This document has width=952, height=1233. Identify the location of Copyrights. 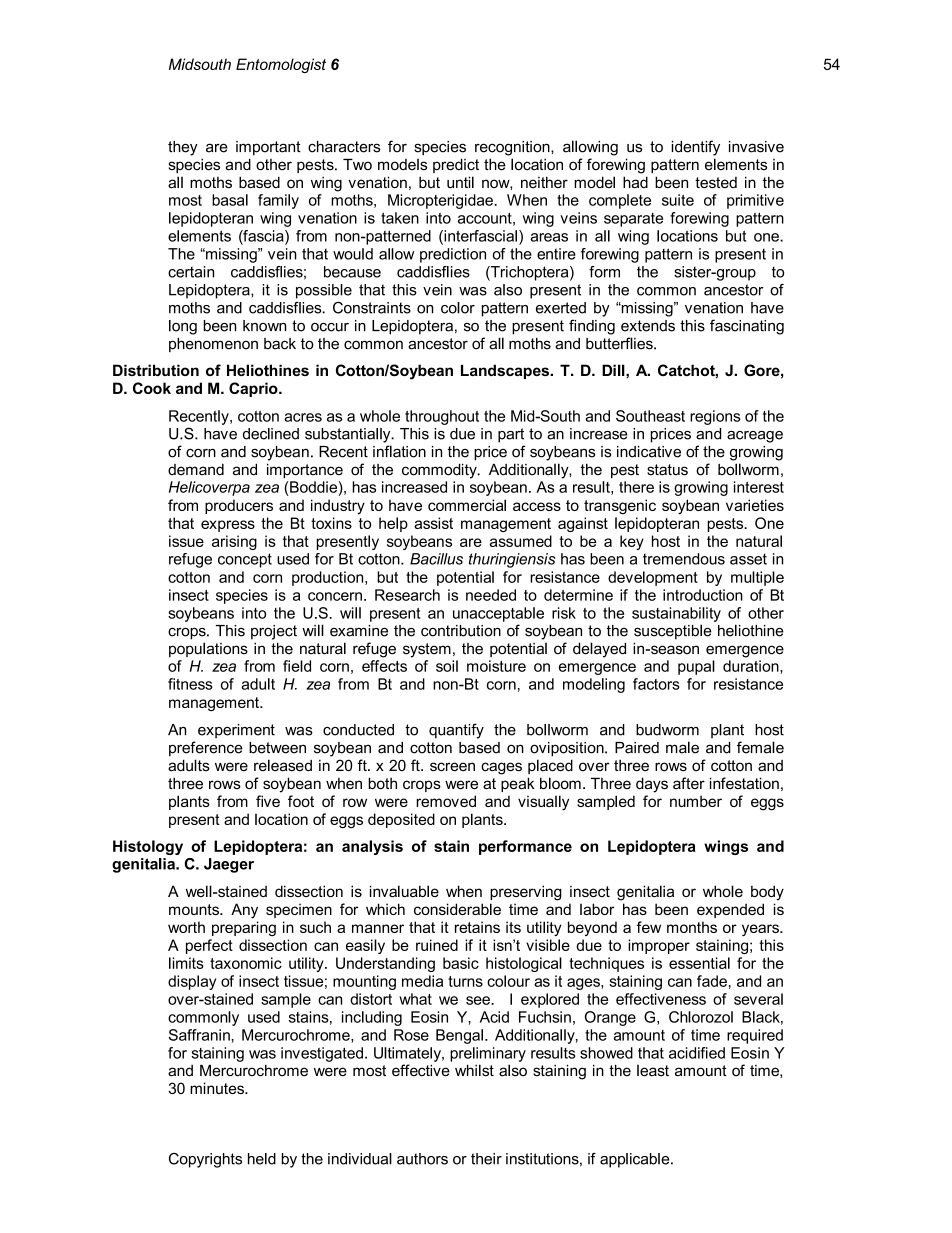
(205, 1160).
